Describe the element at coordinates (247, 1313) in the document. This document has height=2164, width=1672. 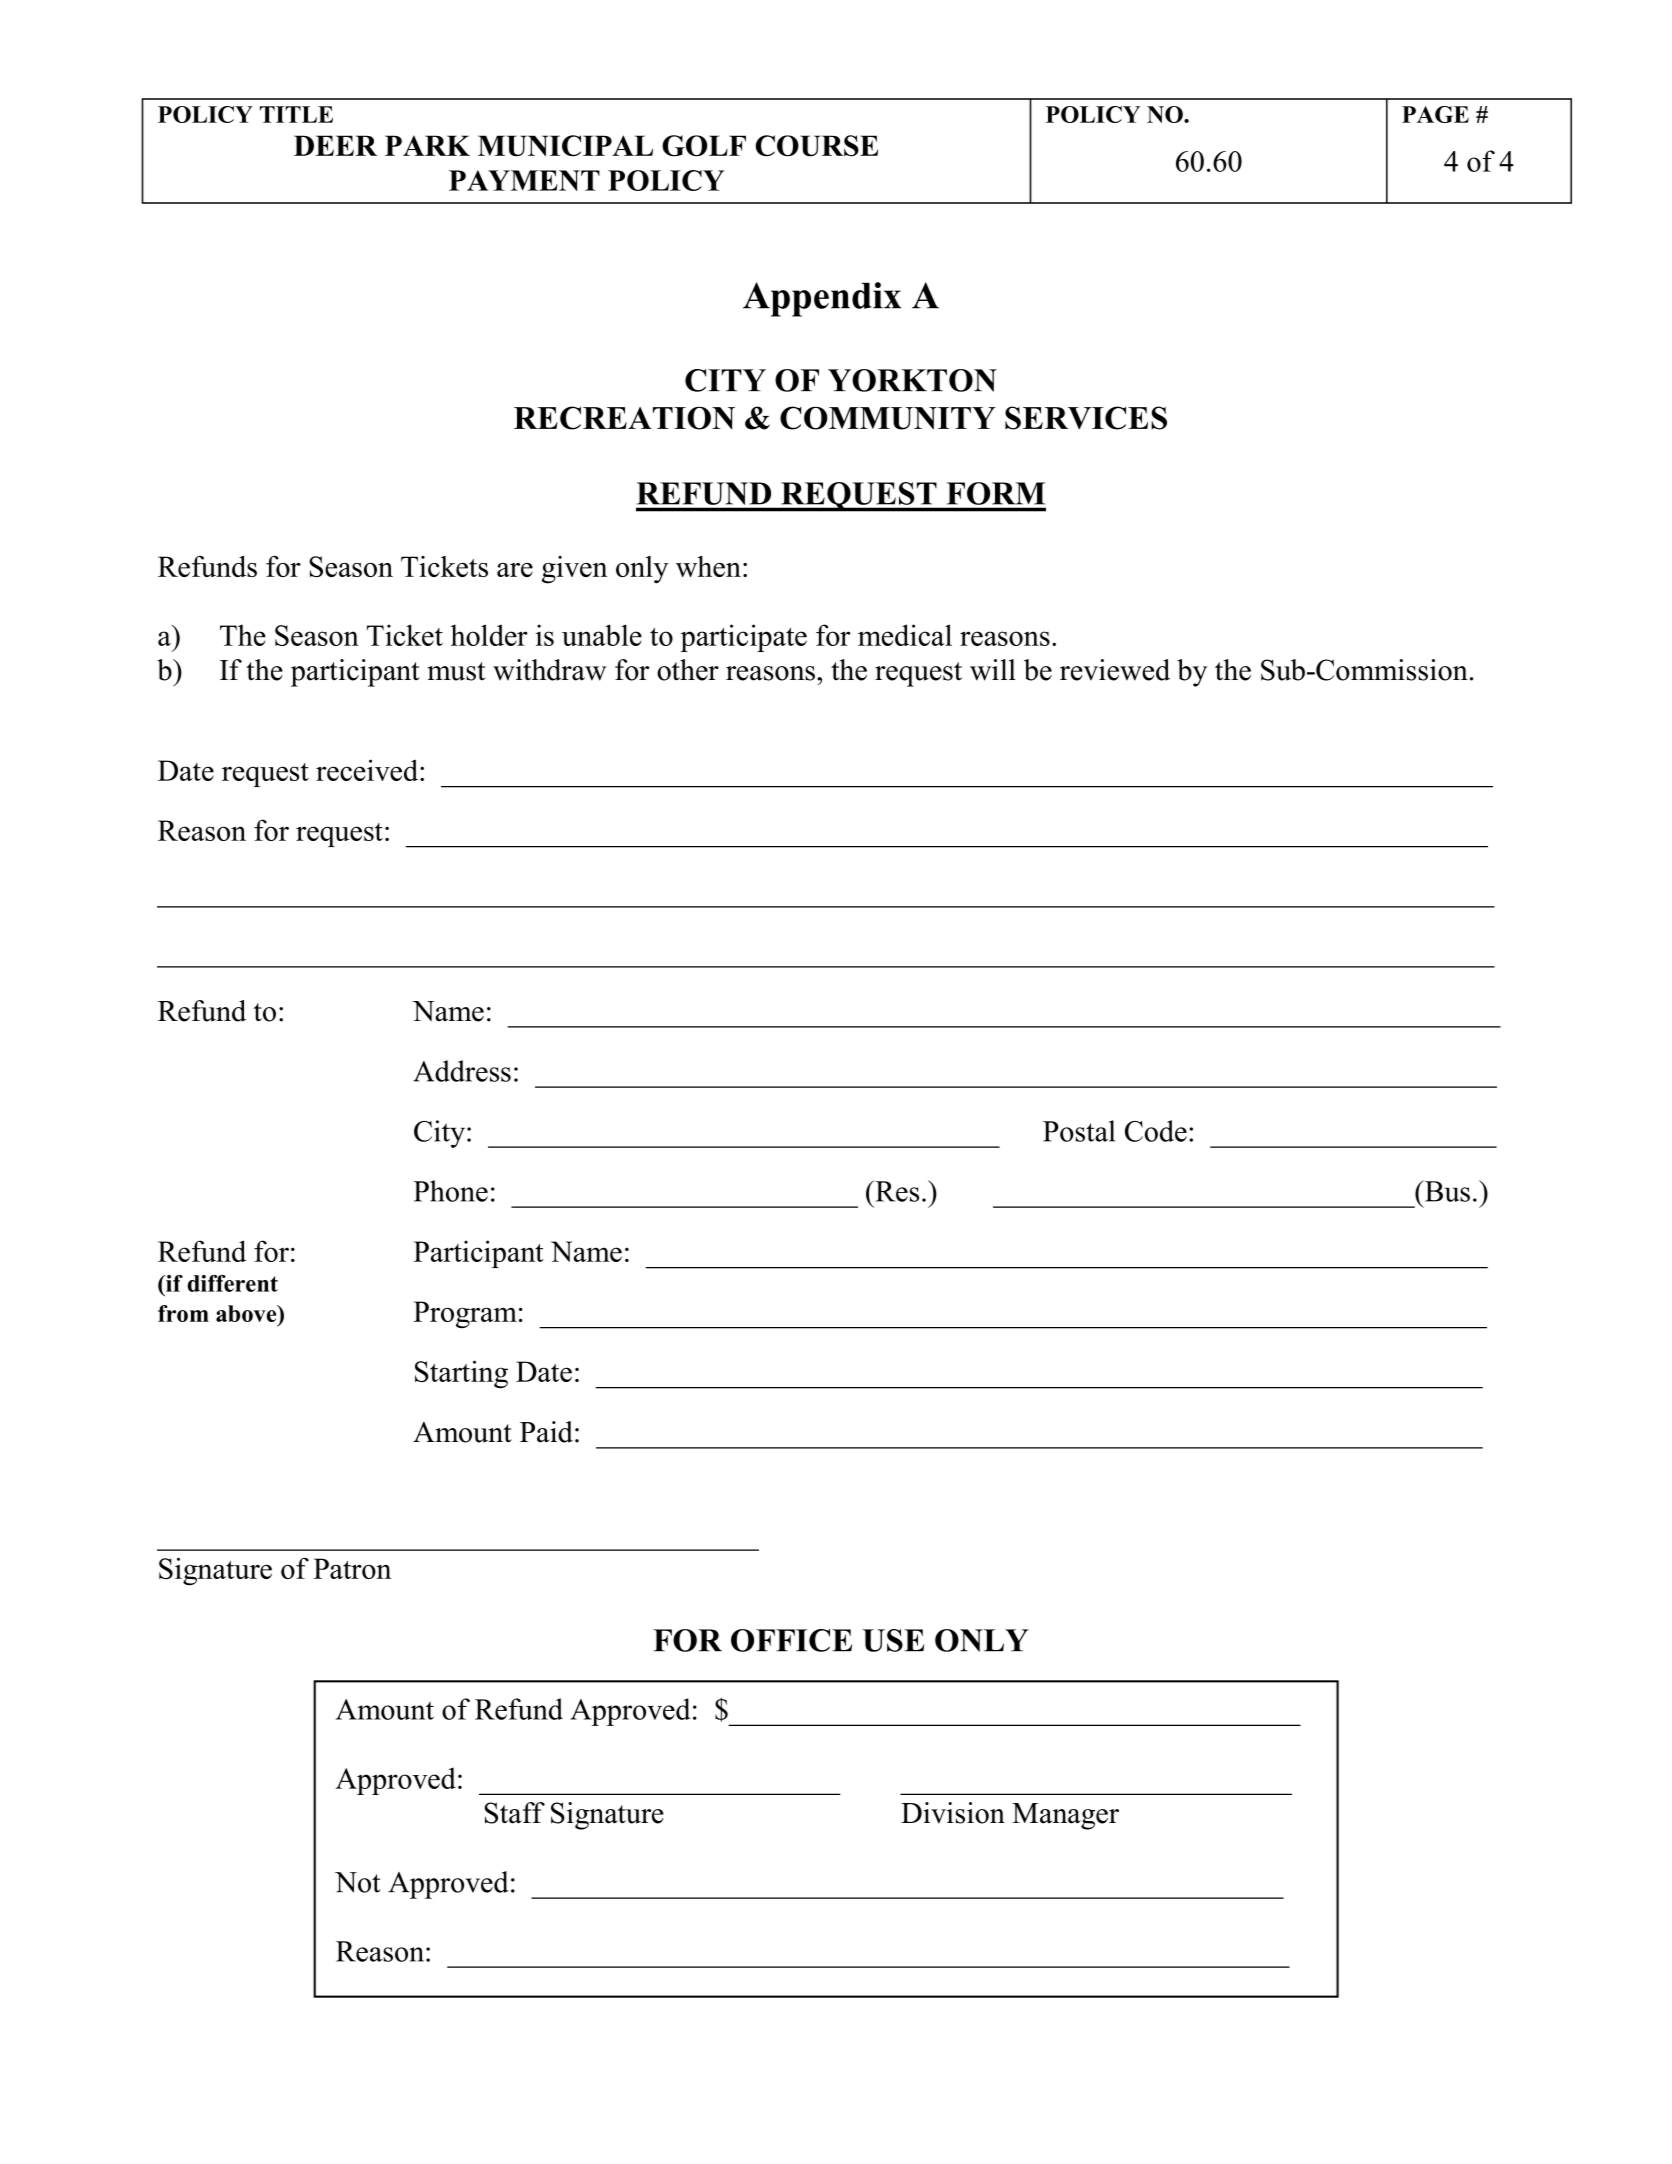
I see `above` at that location.
